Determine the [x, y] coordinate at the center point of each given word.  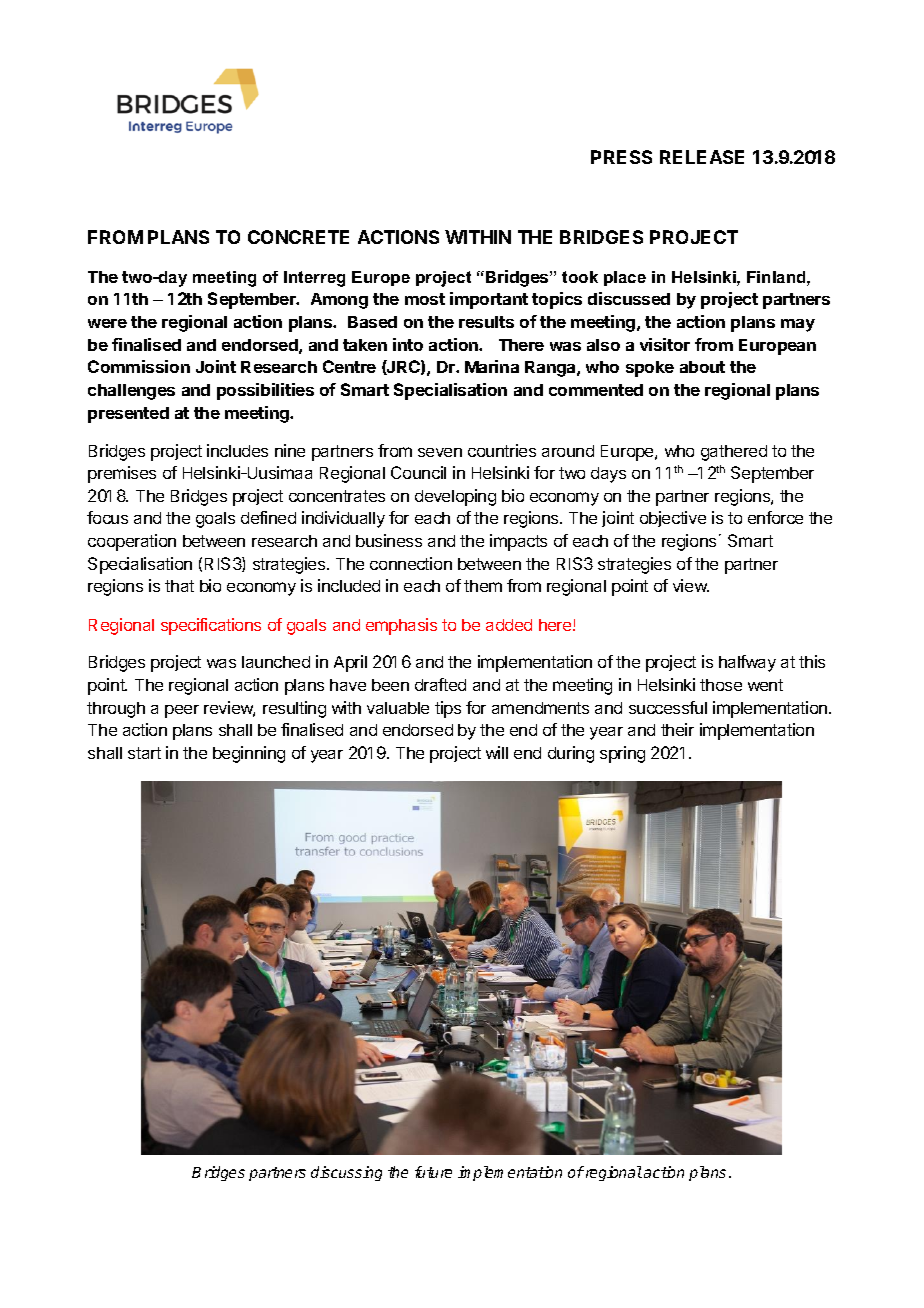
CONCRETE [298, 237]
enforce [775, 517]
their [677, 729]
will [497, 752]
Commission [139, 366]
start [144, 753]
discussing [346, 1173]
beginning [249, 754]
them [483, 586]
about [702, 367]
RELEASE [702, 157]
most [425, 299]
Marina [492, 366]
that [179, 586]
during [571, 754]
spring [622, 754]
